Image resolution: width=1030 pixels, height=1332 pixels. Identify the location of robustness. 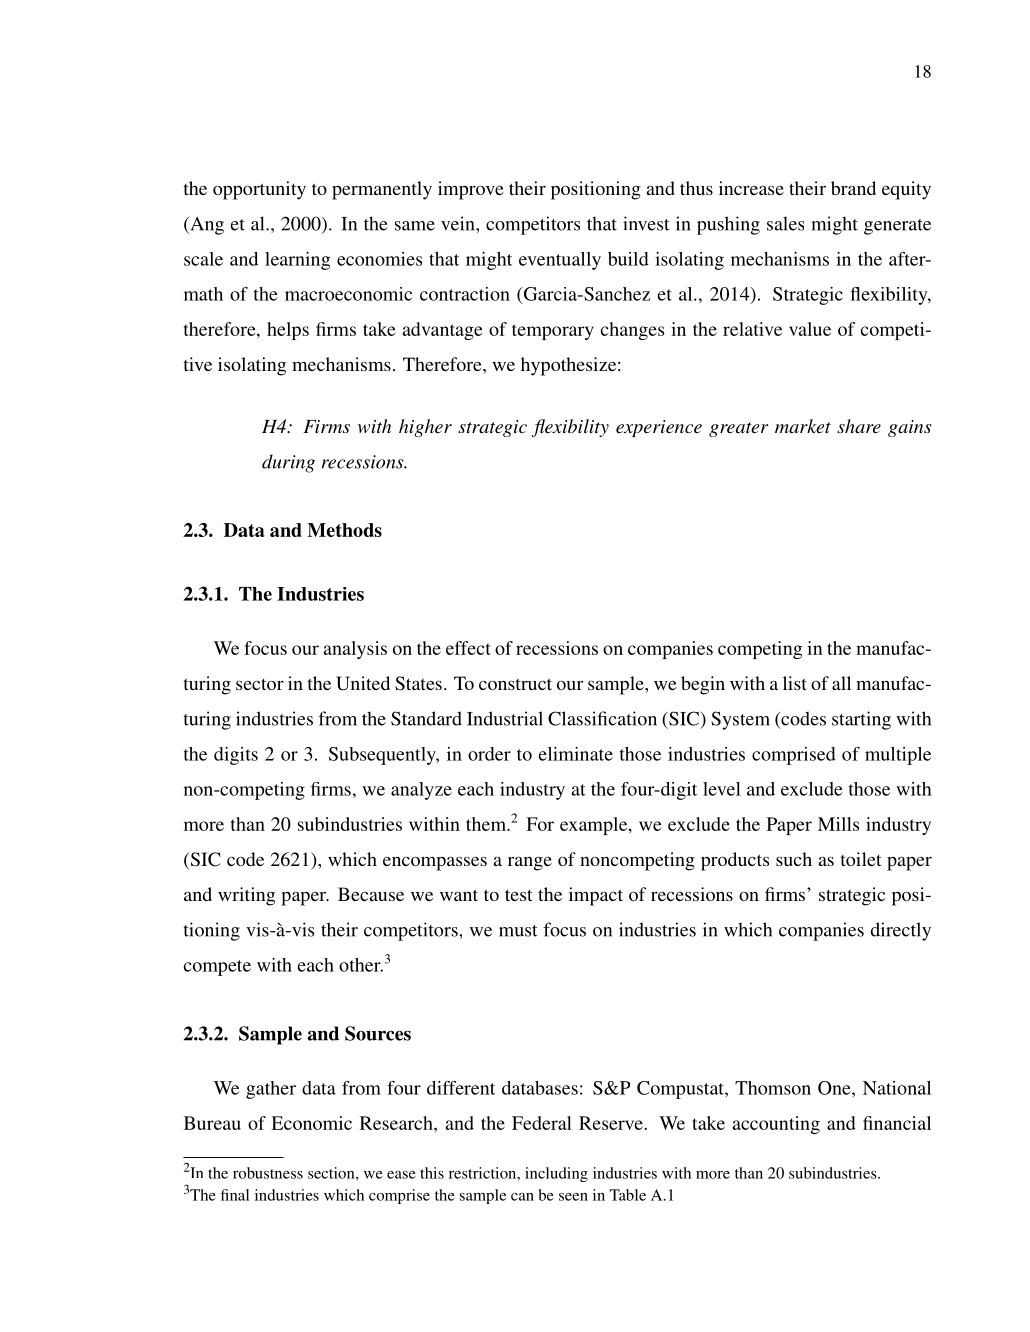
(268, 1173).
